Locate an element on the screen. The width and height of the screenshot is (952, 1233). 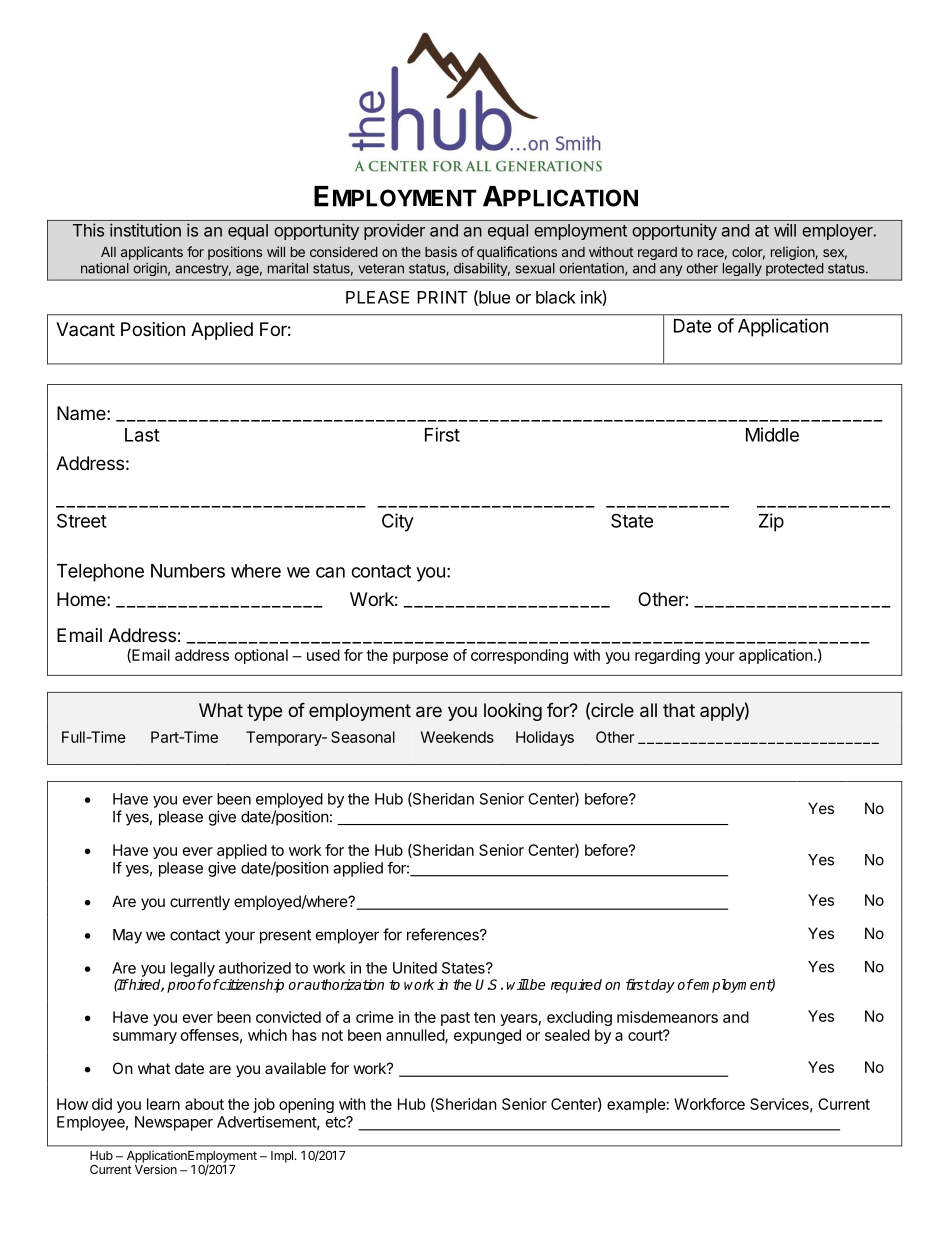
City is located at coordinates (398, 522).
